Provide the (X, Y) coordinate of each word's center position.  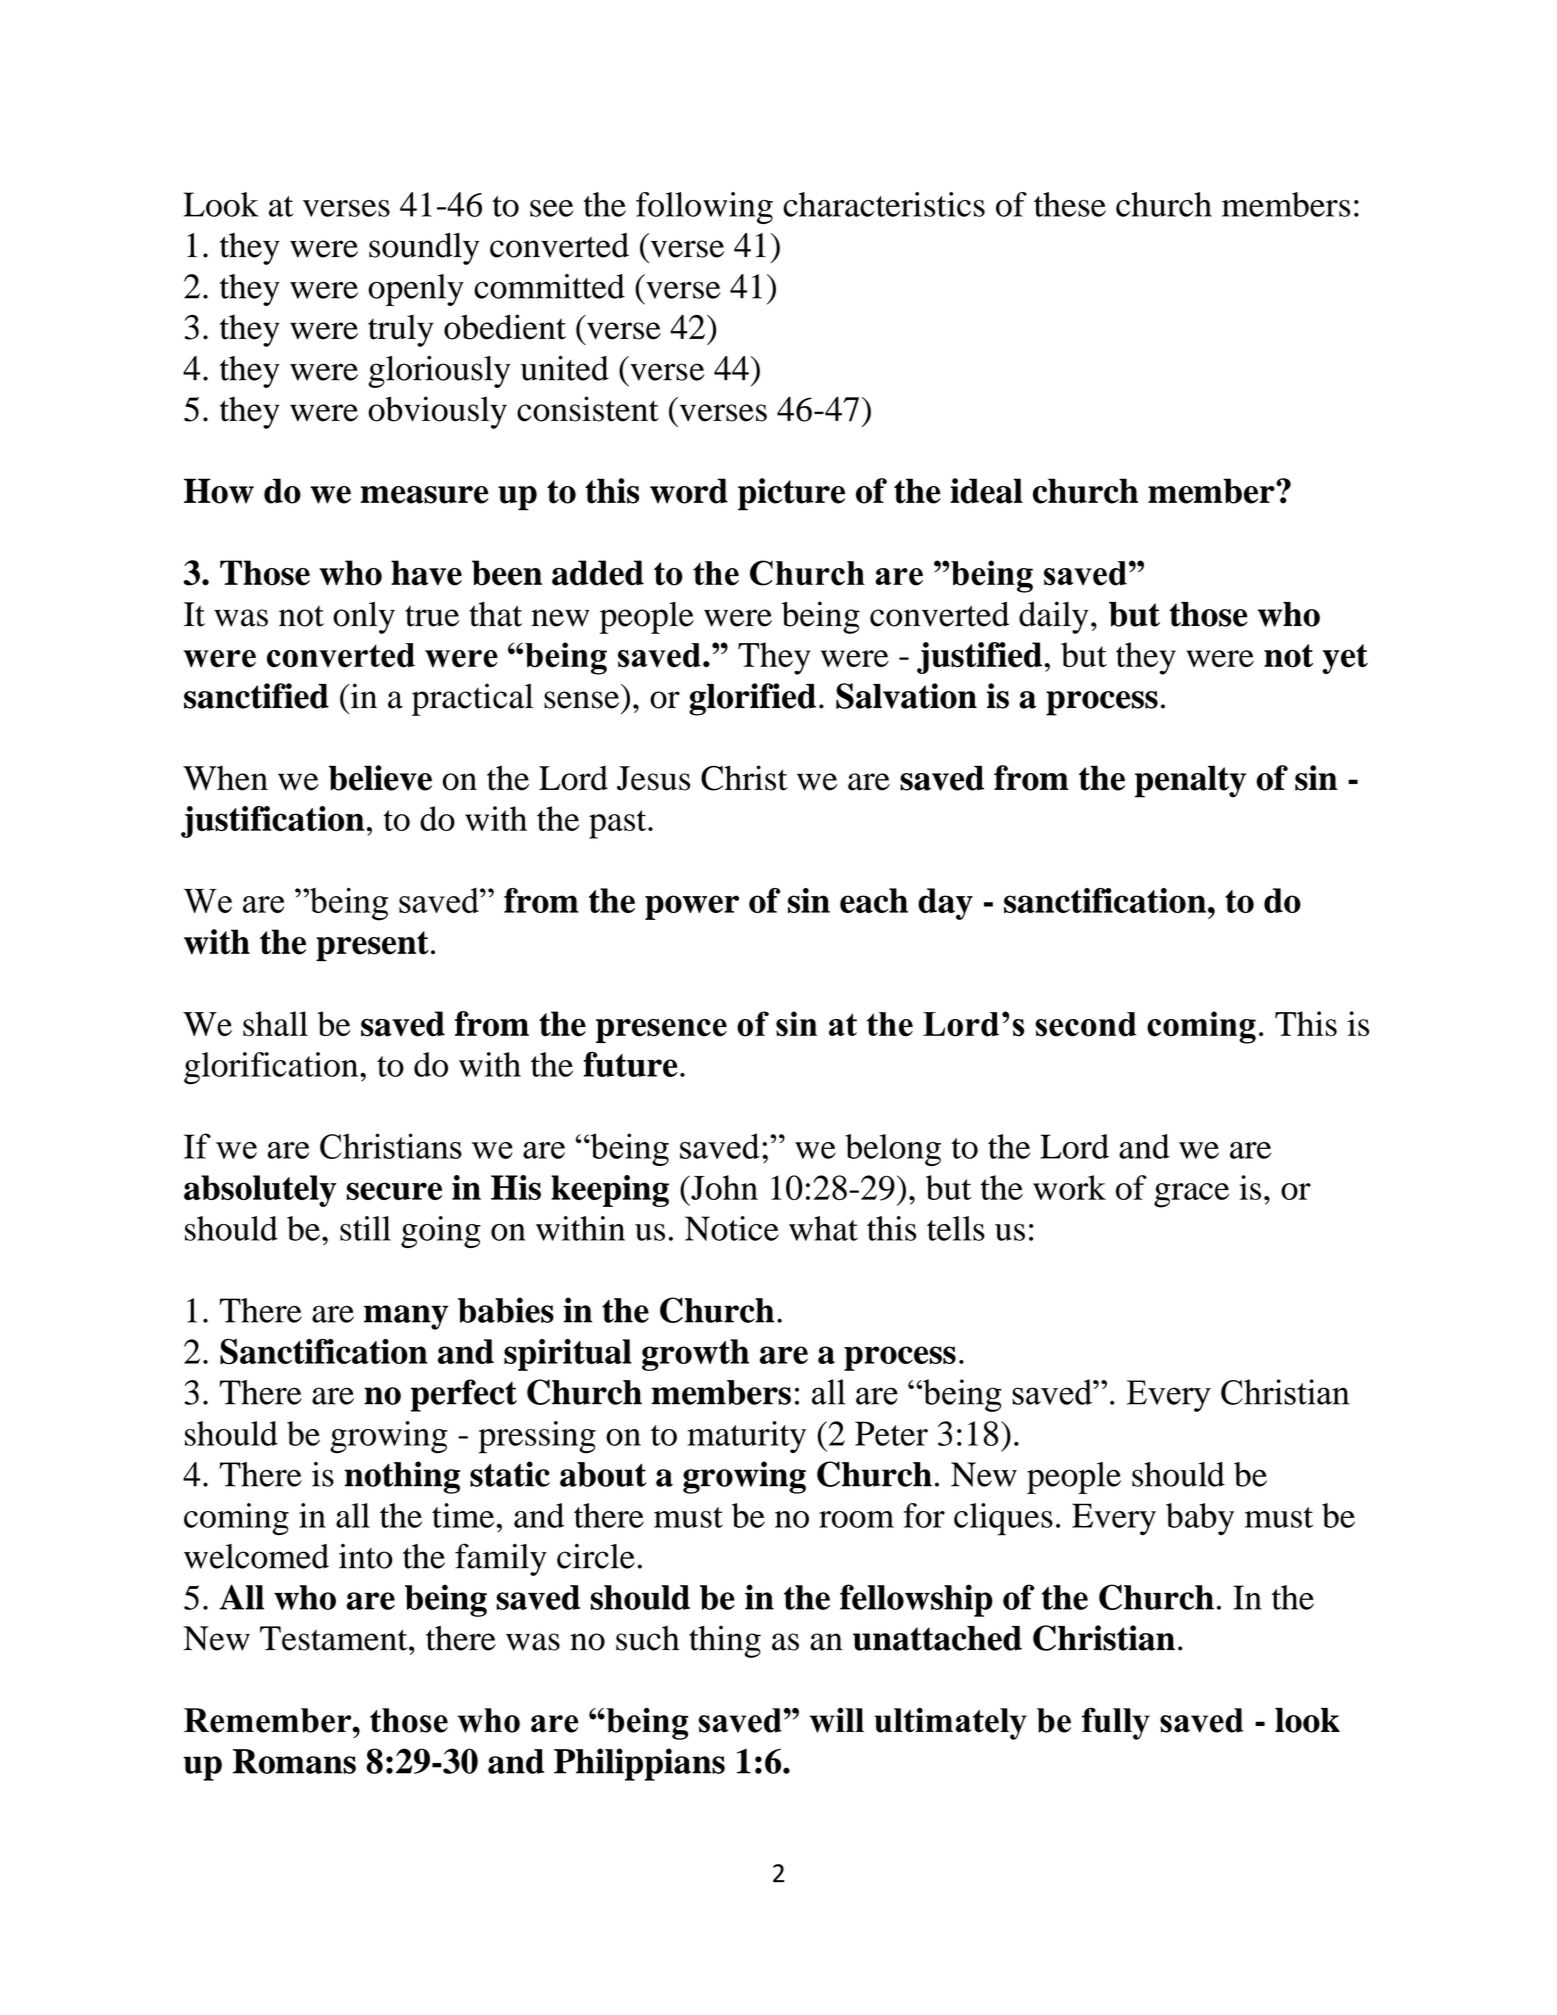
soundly (424, 249)
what (823, 1228)
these (1070, 204)
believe (380, 778)
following (704, 208)
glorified (752, 699)
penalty (1190, 781)
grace (1191, 1195)
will (837, 1720)
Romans (294, 1761)
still (365, 1228)
